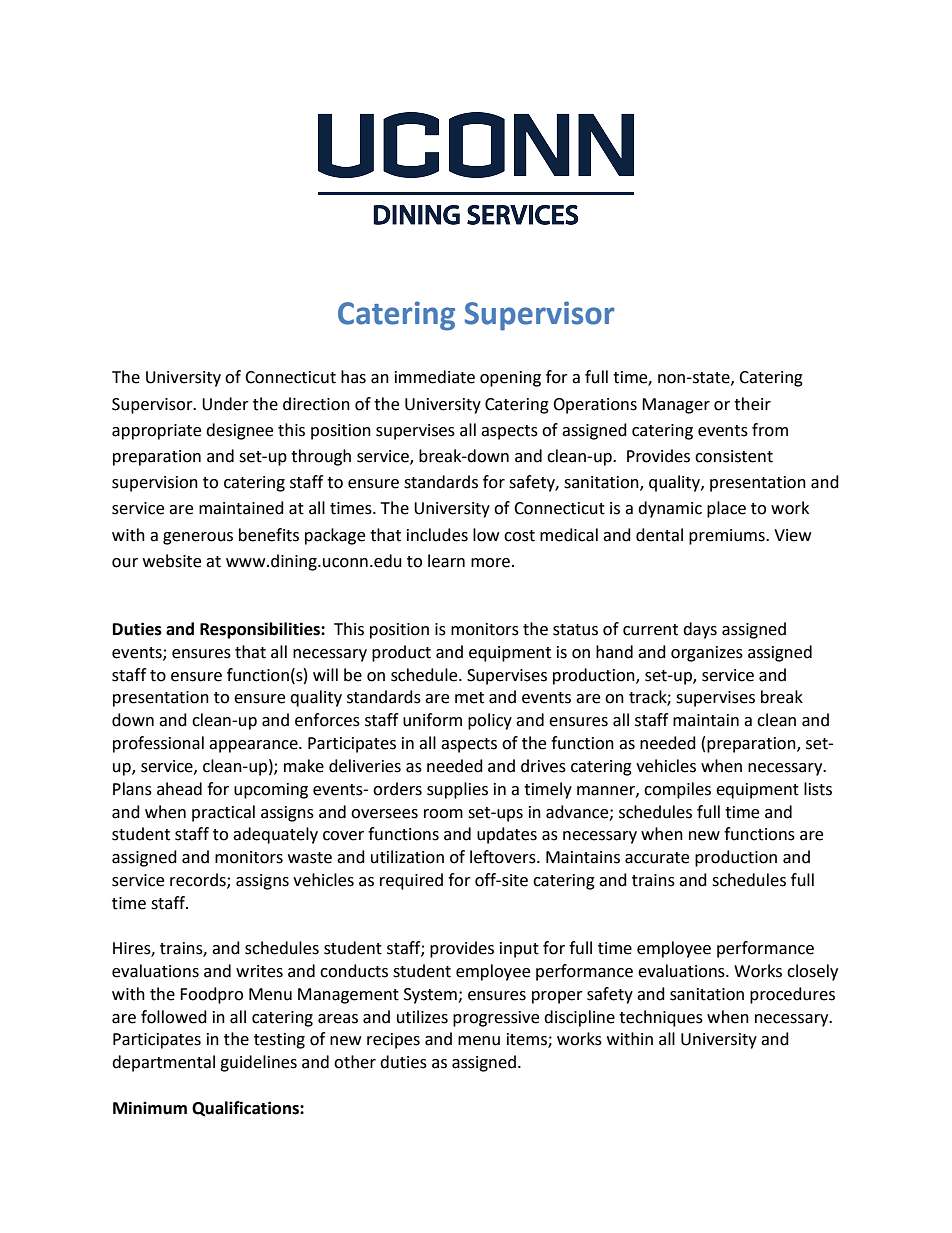 The image size is (952, 1233). Describe the element at coordinates (246, 1109) in the screenshot. I see `Qualifications` at that location.
